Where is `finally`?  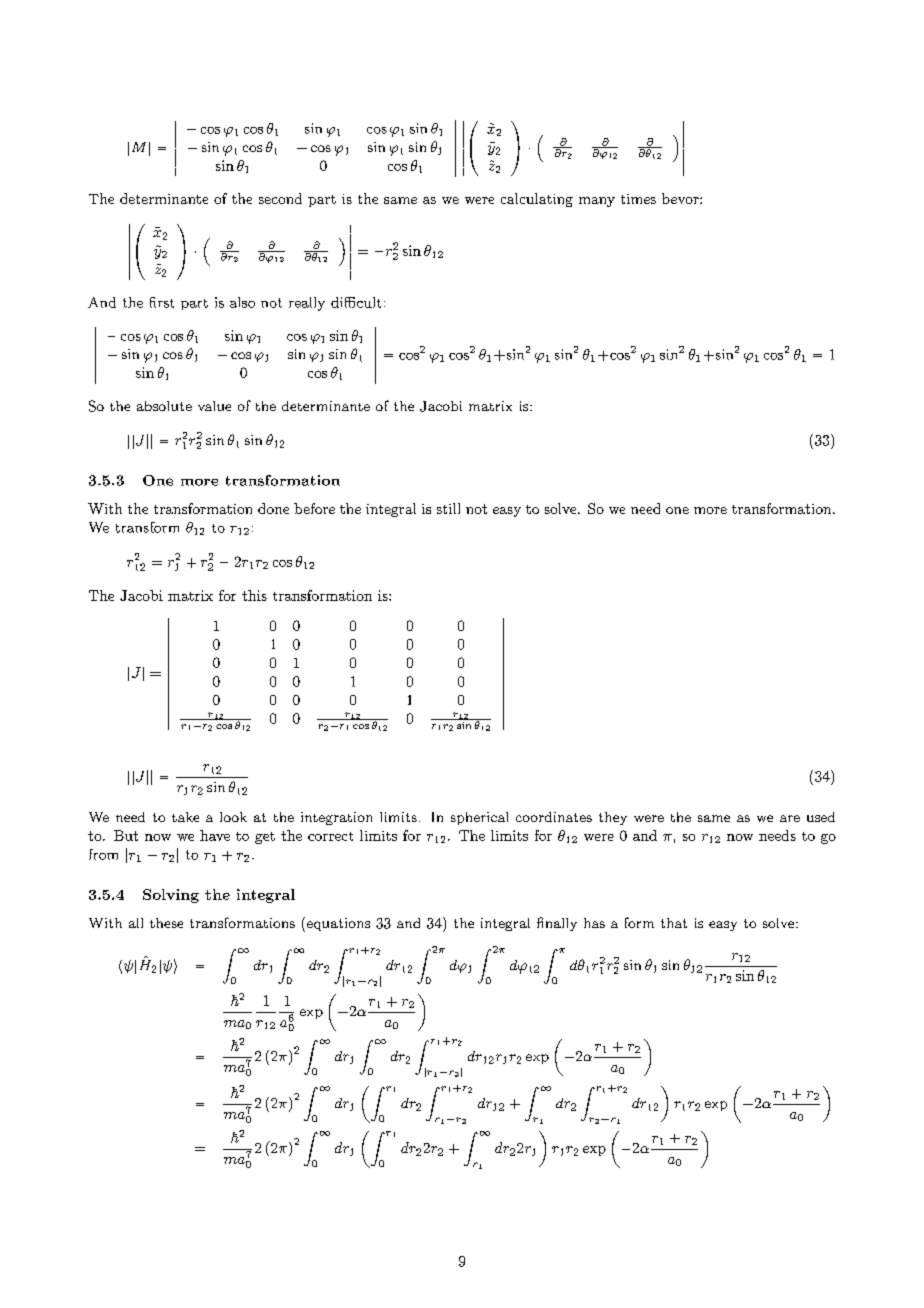 finally is located at coordinates (557, 924).
